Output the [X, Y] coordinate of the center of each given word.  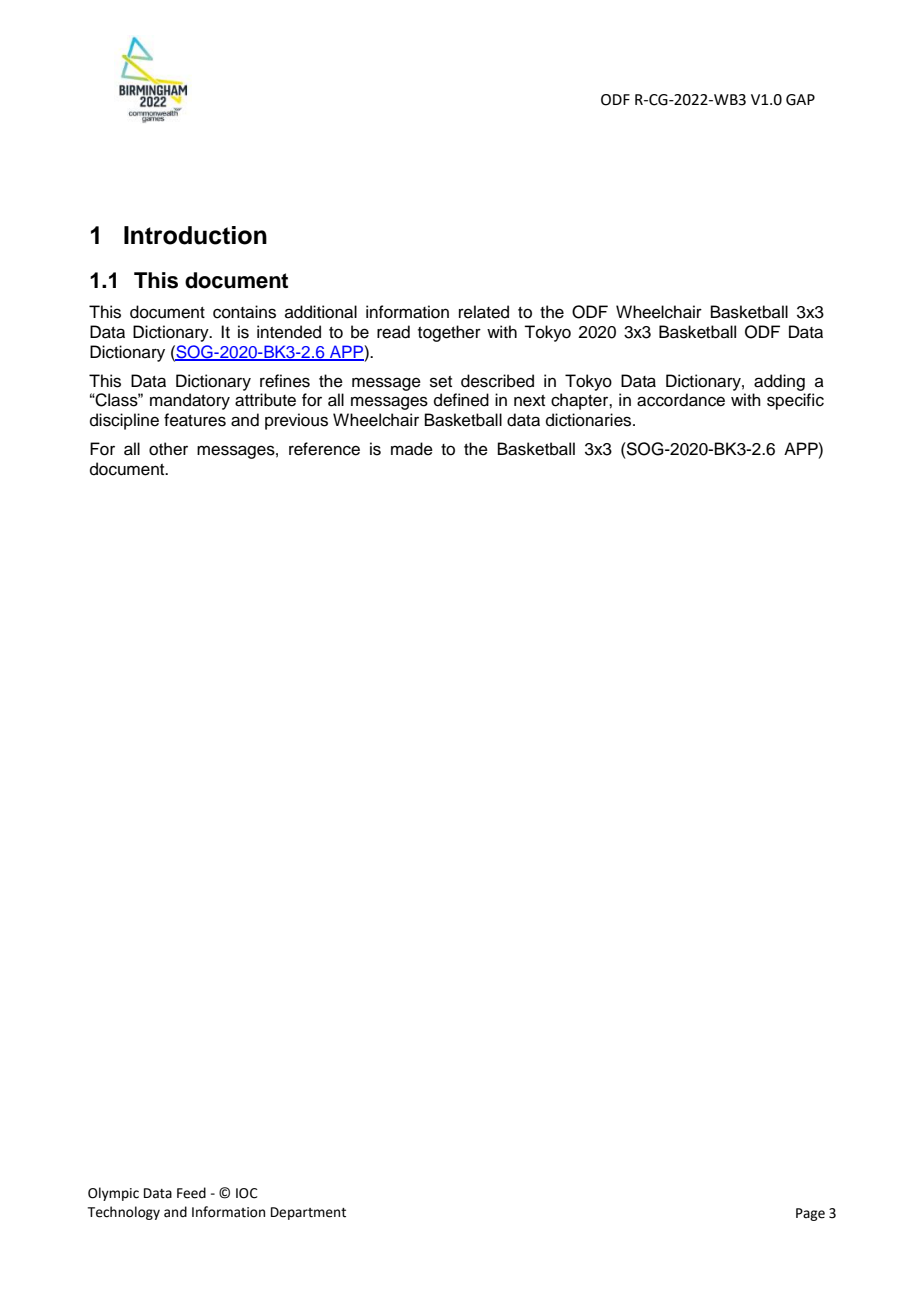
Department [308, 1213]
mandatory [190, 401]
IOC [247, 1193]
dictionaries [590, 420]
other [168, 449]
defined [461, 400]
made [412, 449]
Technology [124, 1213]
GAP [800, 100]
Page [810, 1214]
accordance [681, 400]
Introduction [195, 235]
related [484, 312]
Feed [191, 1193]
